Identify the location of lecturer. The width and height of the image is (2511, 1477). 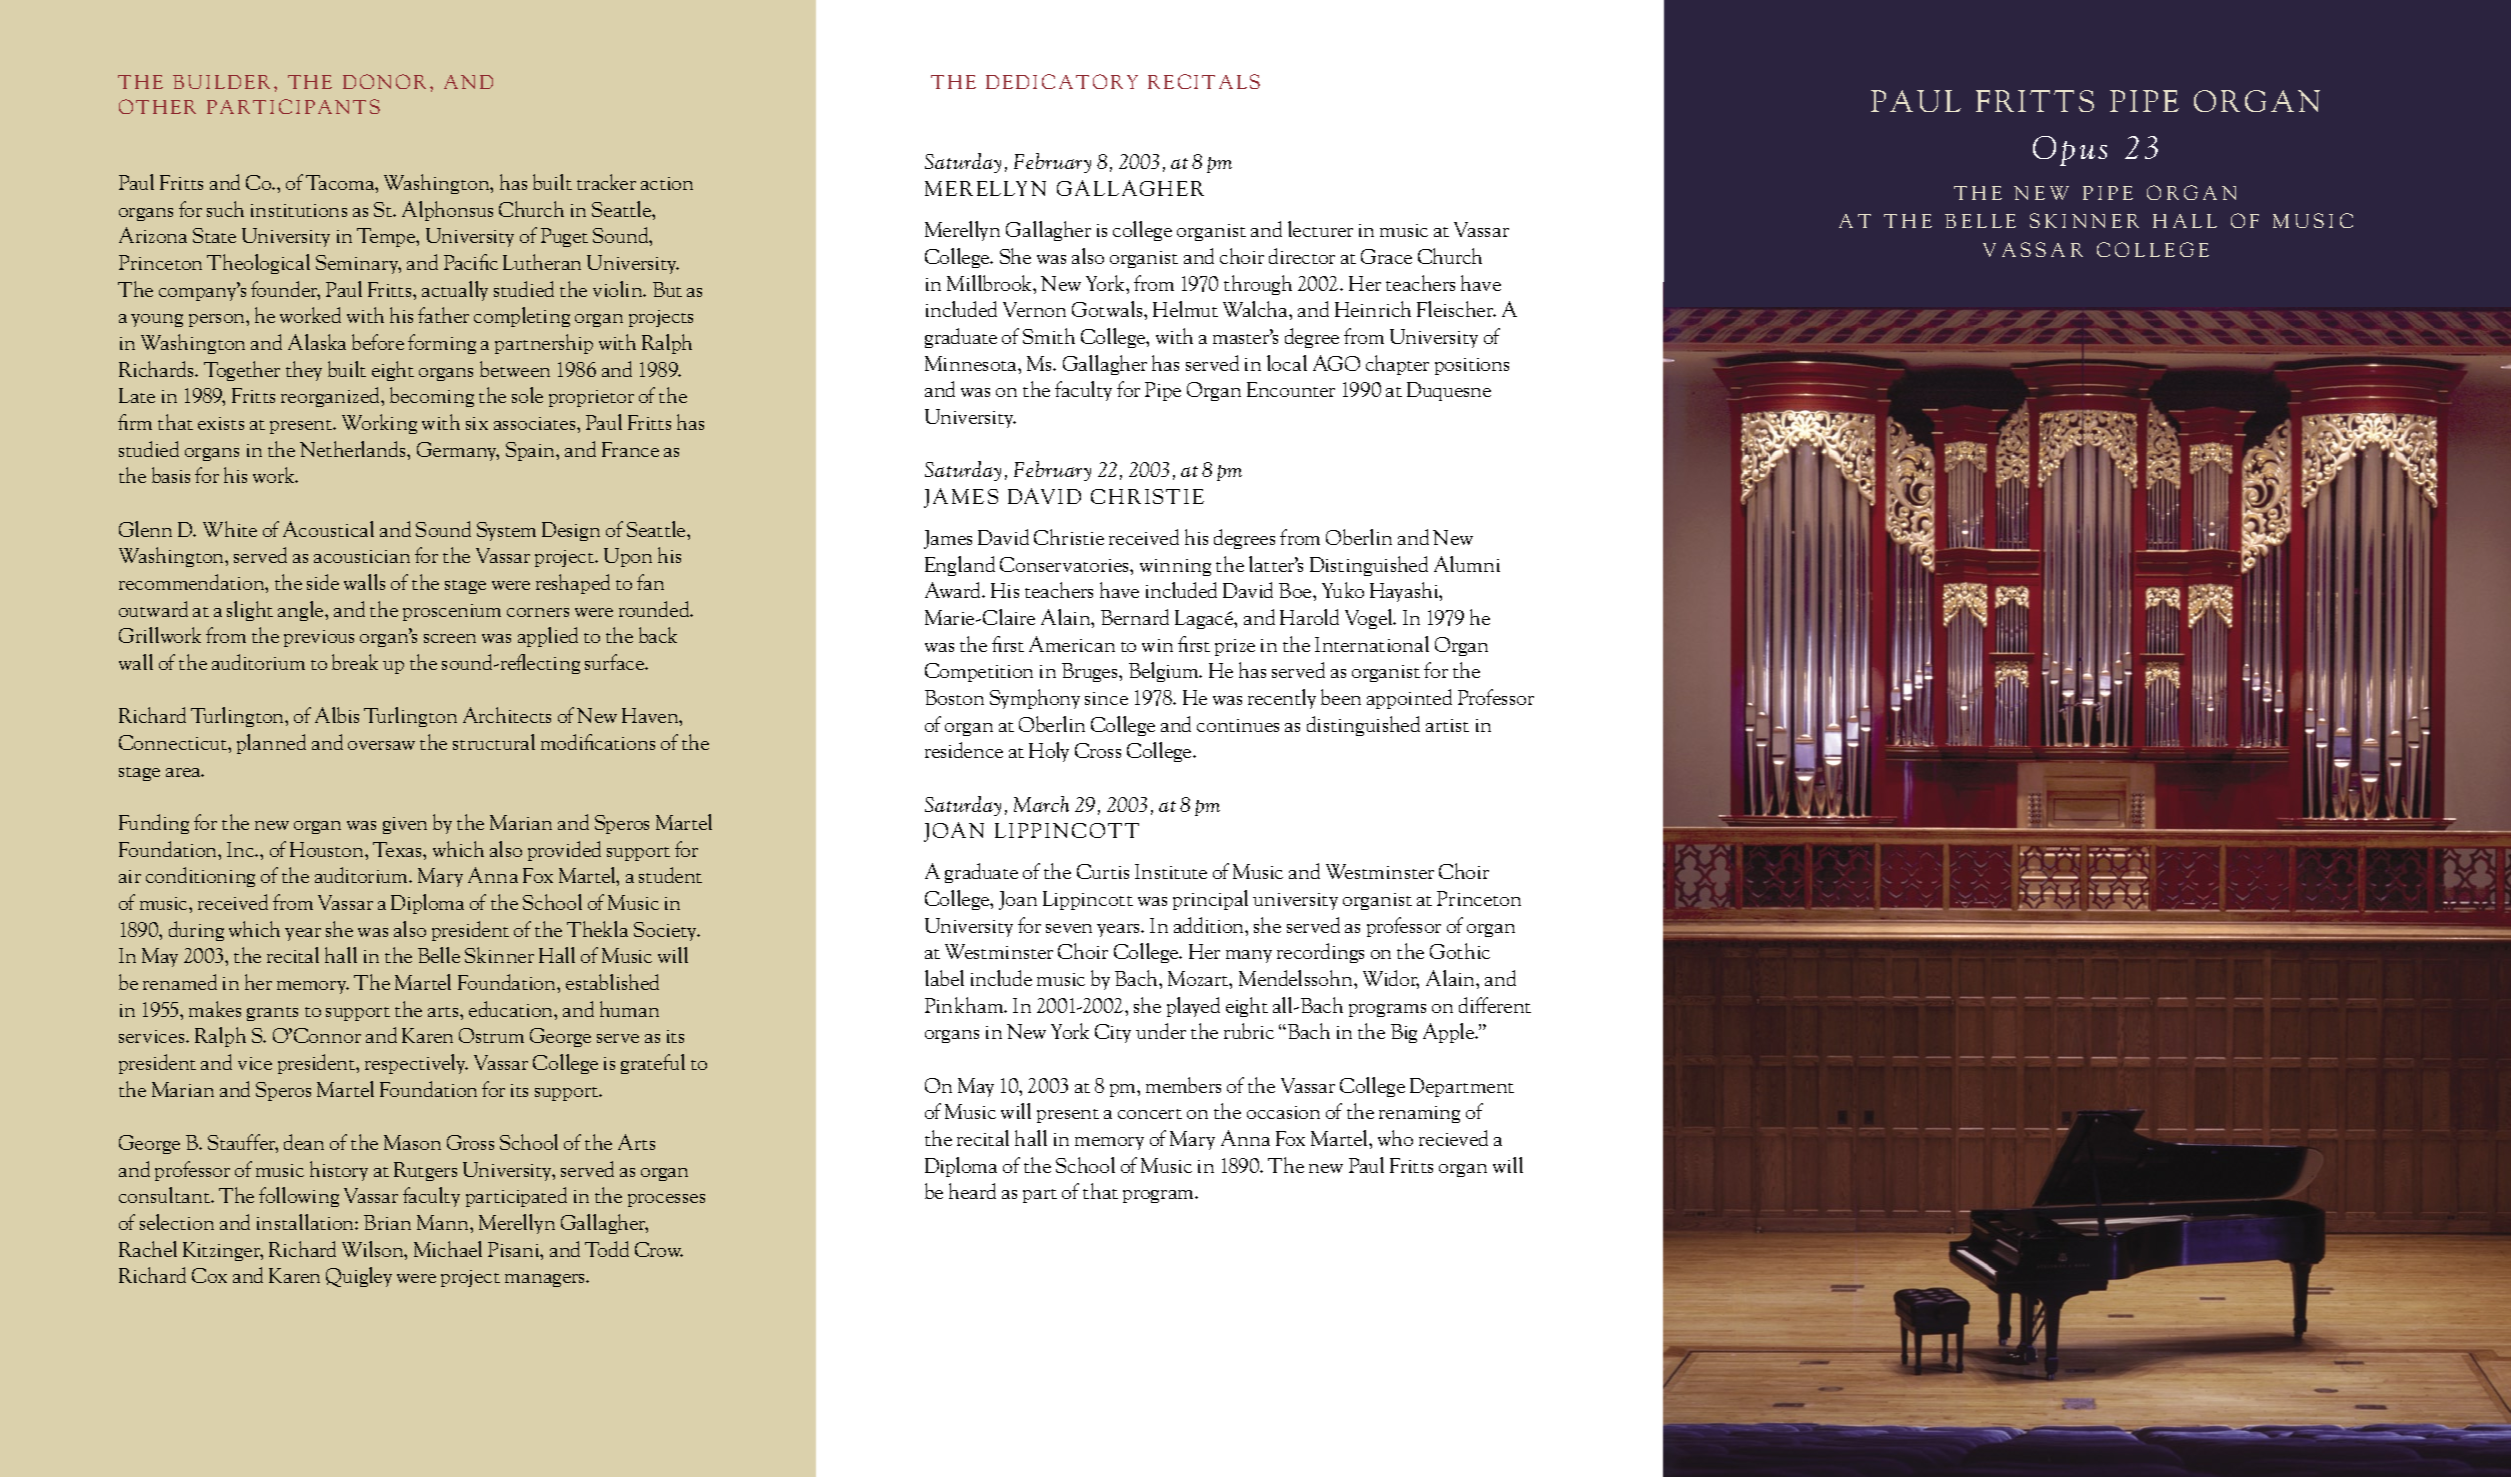
(1320, 229).
